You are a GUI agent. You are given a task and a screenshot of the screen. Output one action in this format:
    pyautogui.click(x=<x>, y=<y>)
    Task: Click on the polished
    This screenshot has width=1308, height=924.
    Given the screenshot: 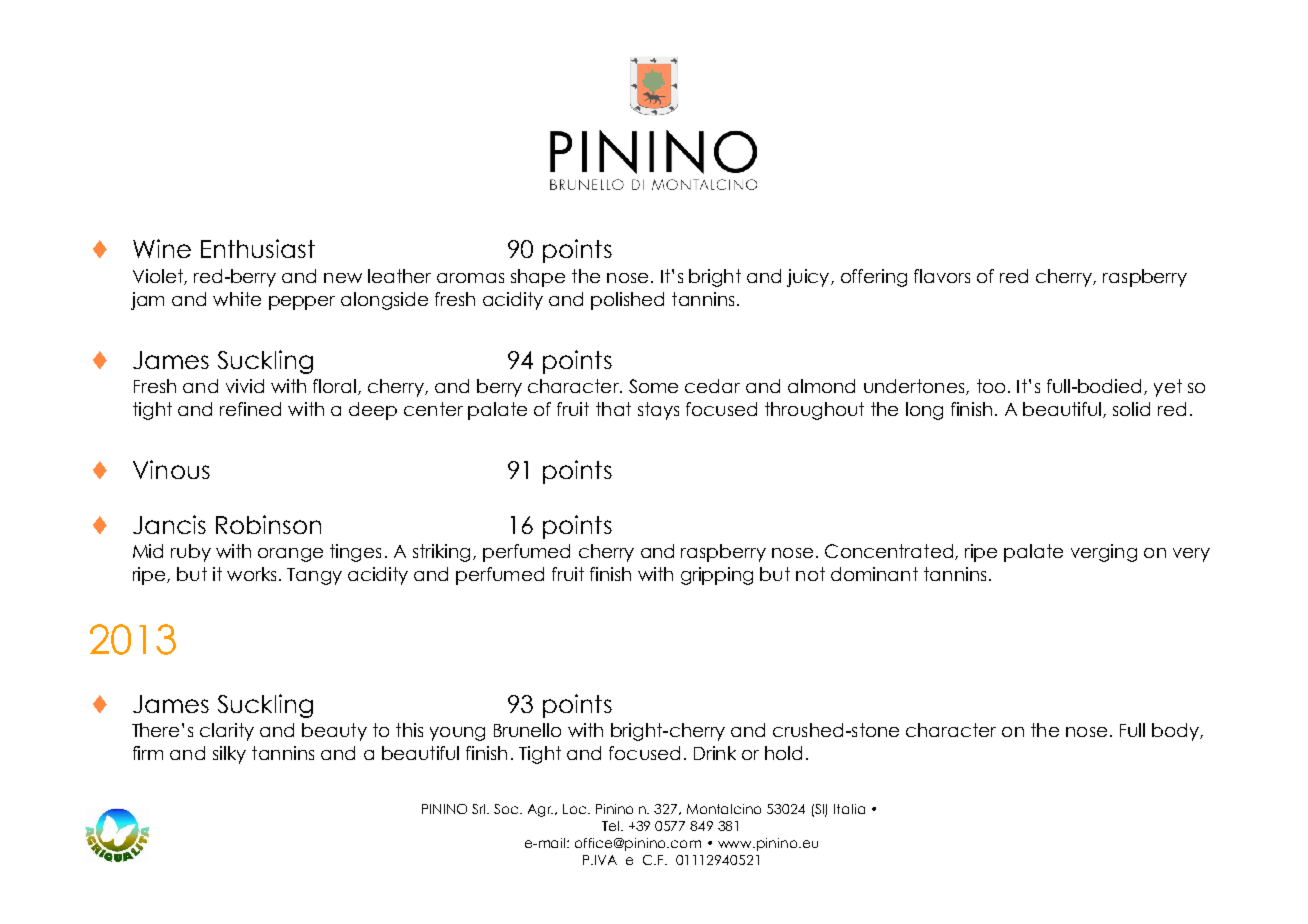 What is the action you would take?
    pyautogui.click(x=627, y=301)
